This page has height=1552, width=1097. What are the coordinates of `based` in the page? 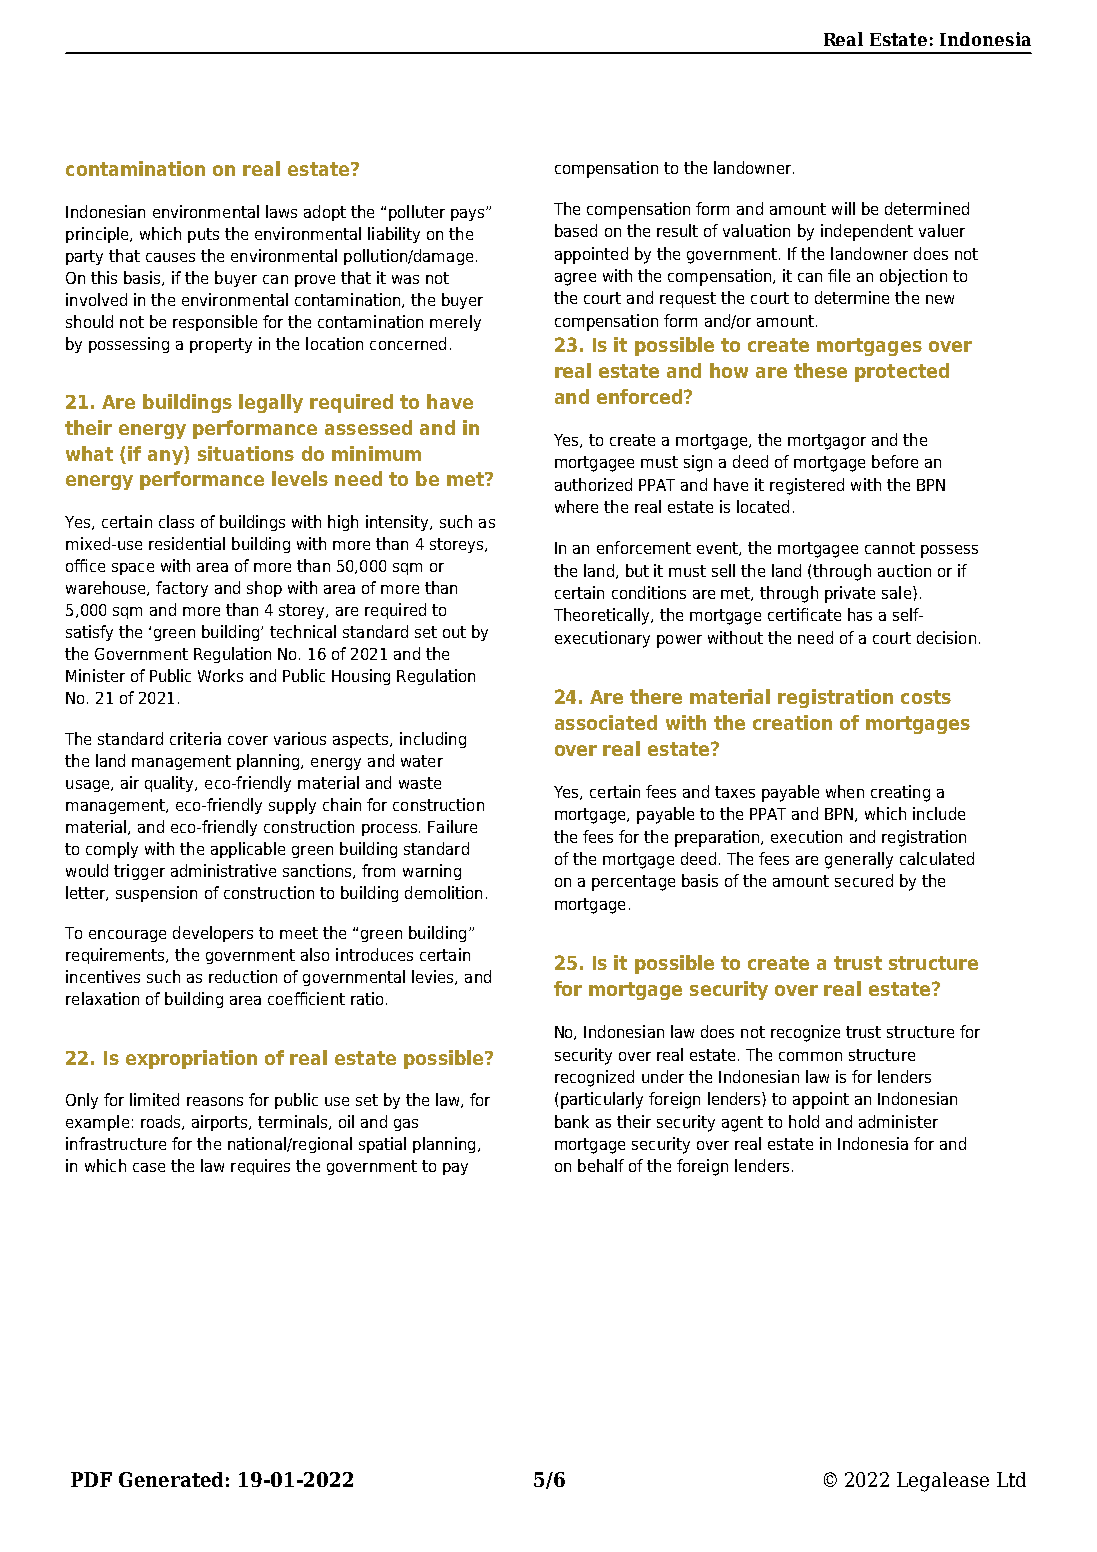 It's located at (576, 230).
